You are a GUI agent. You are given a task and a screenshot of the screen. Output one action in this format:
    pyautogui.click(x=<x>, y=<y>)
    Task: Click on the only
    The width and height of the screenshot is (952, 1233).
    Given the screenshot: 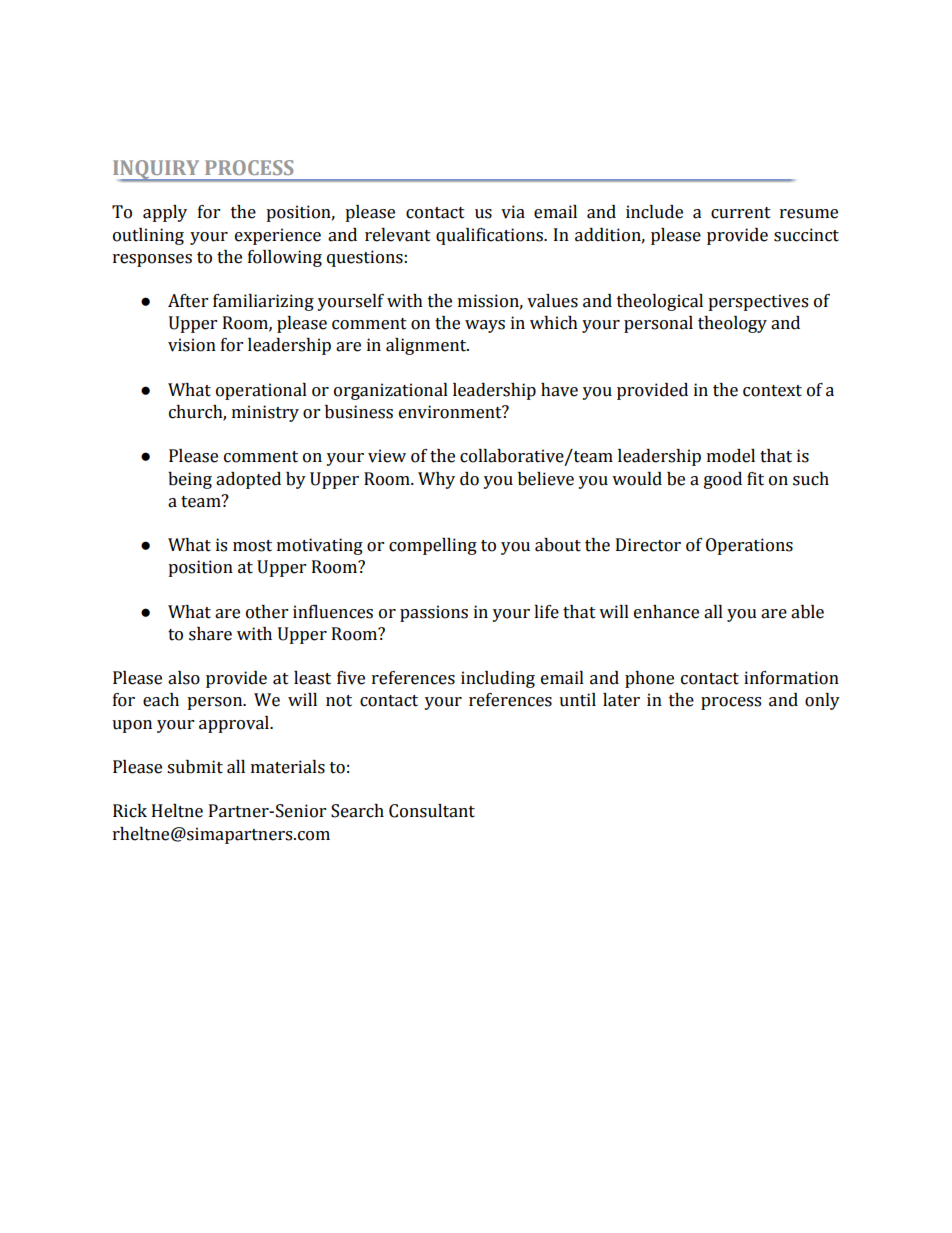 What is the action you would take?
    pyautogui.click(x=822, y=701)
